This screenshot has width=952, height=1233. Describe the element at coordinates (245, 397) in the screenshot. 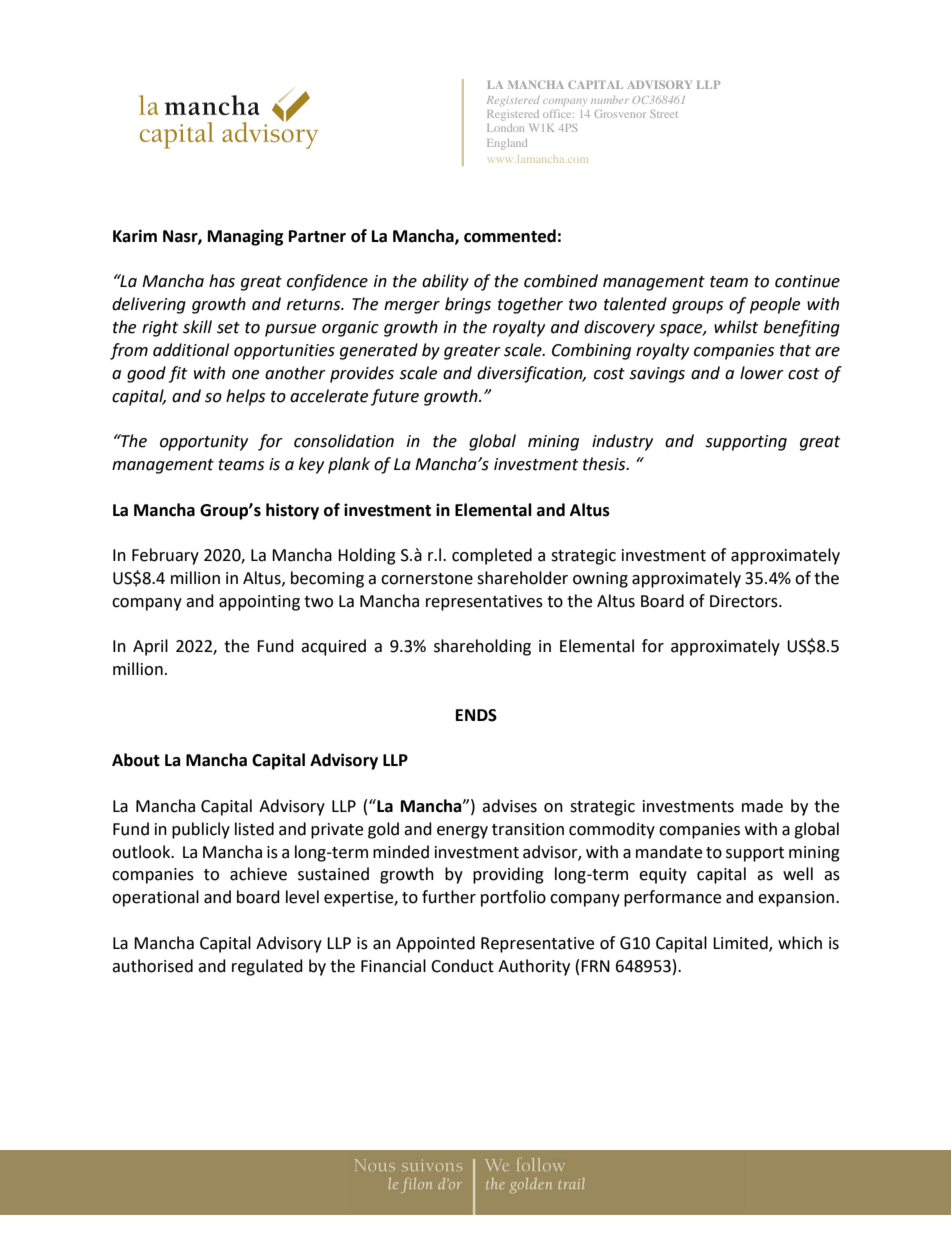

I see `helps` at that location.
